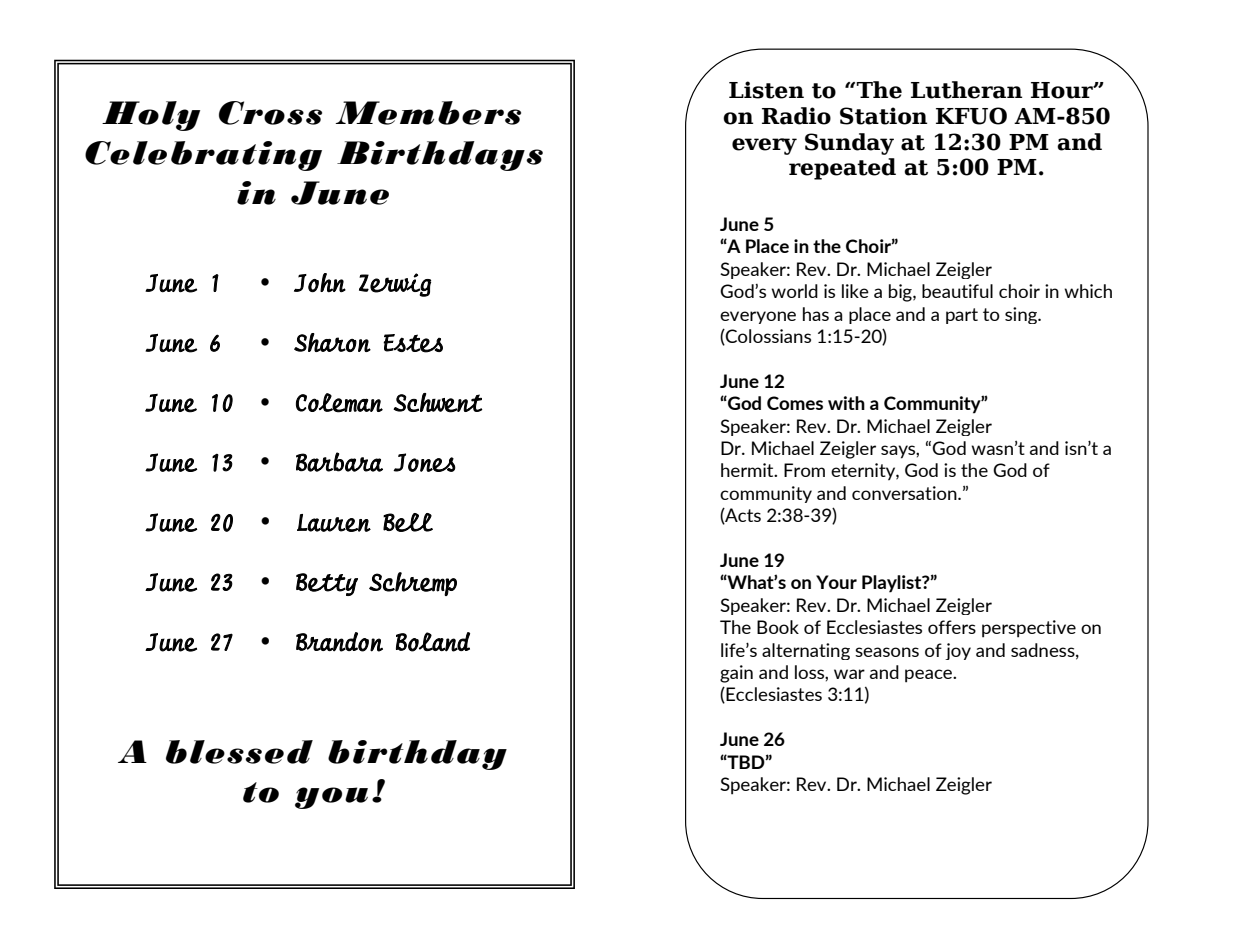  I want to click on Listen, so click(766, 90).
